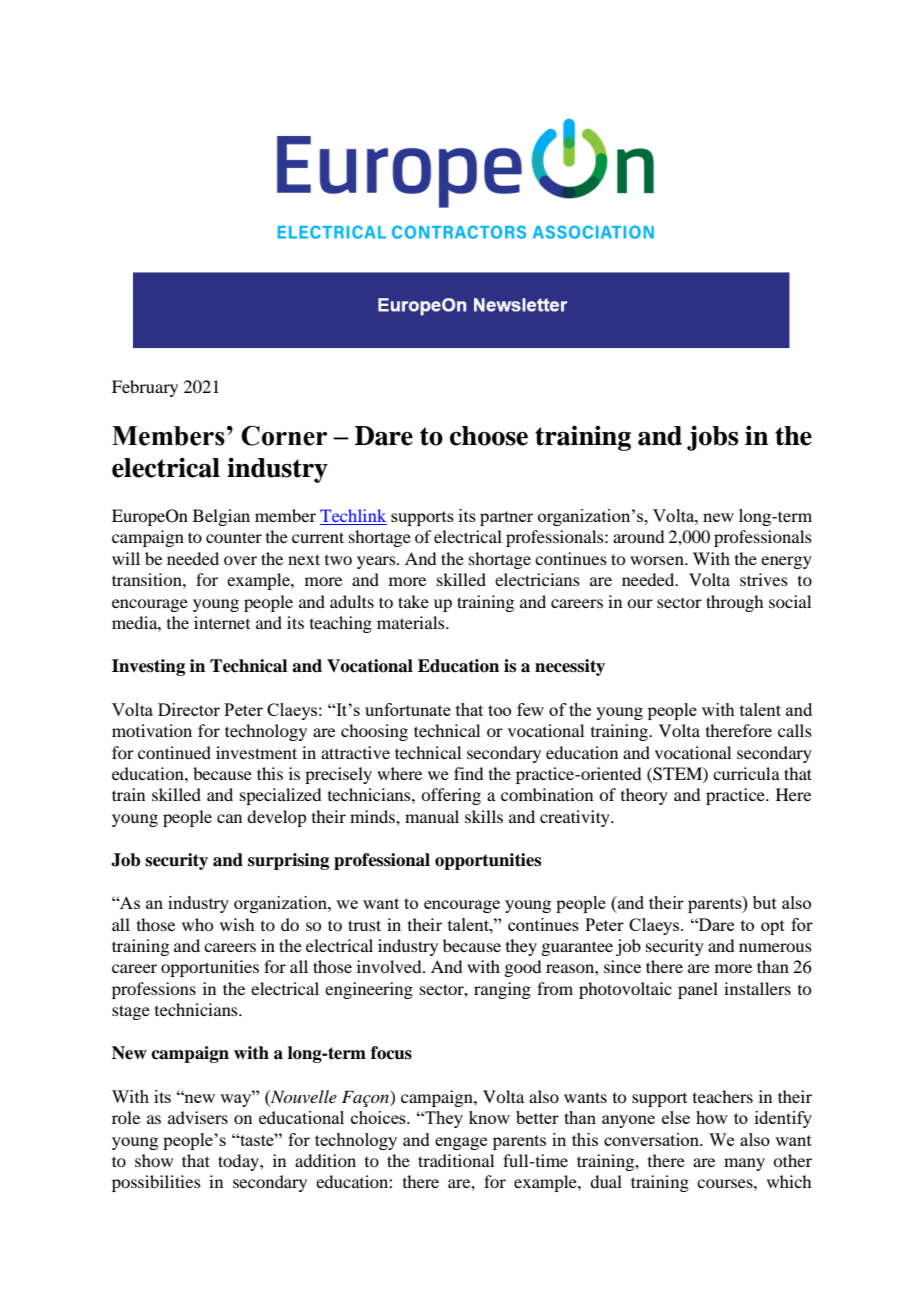 This document has width=924, height=1308. What do you see at coordinates (197, 924) in the document?
I see `who` at bounding box center [197, 924].
